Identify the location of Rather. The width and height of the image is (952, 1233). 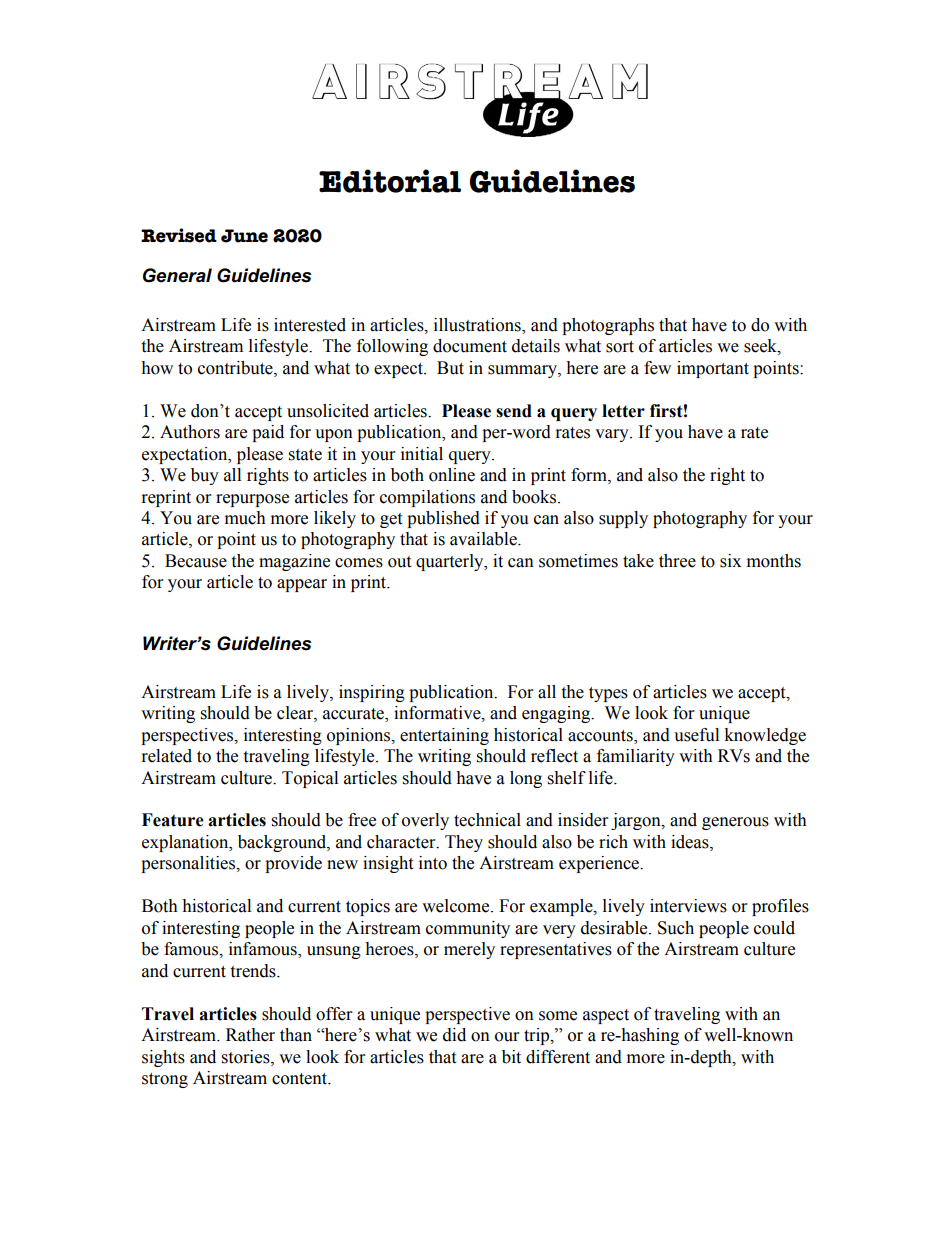
(250, 1035).
